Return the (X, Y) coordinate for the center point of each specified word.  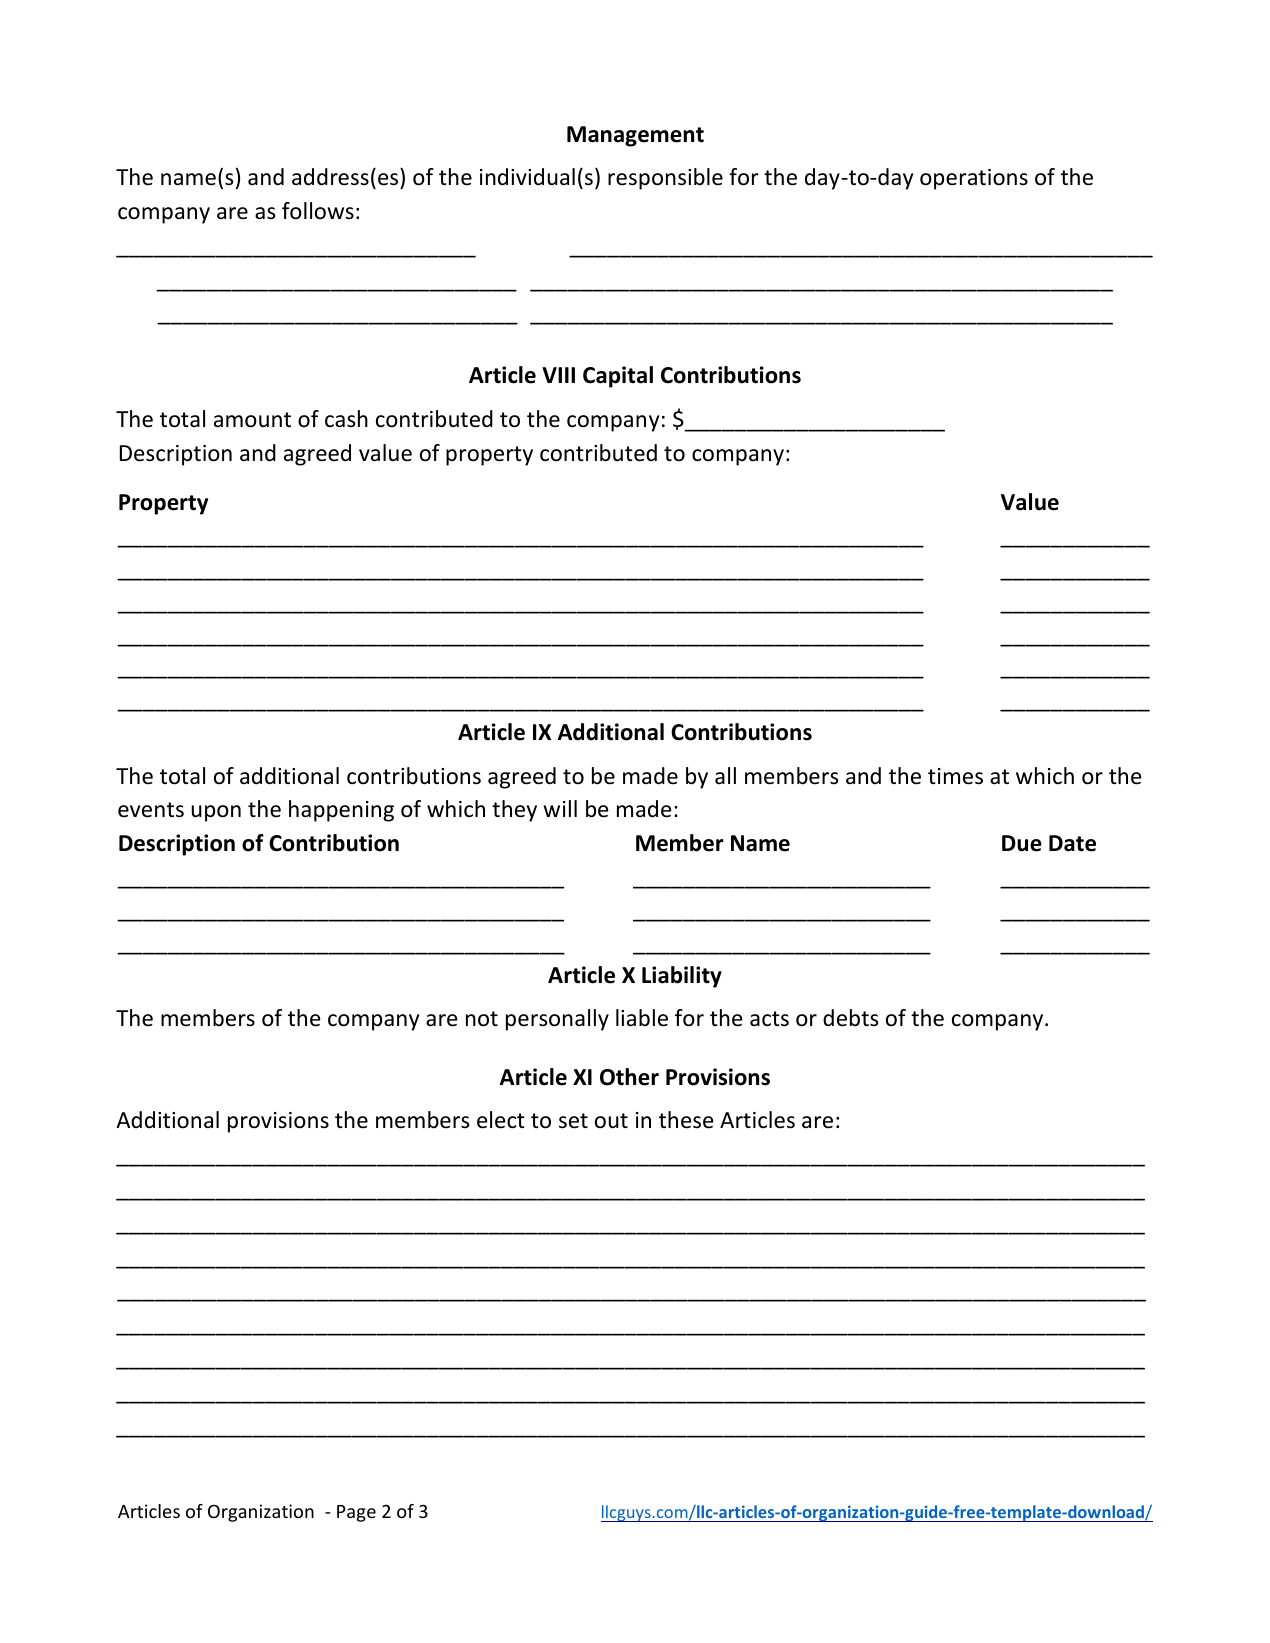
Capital (618, 377)
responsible (665, 179)
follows (318, 211)
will (560, 808)
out (611, 1121)
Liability (682, 977)
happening (341, 811)
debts (850, 1018)
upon (216, 813)
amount (252, 420)
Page (356, 1513)
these (686, 1120)
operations (974, 179)
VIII (558, 375)
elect (501, 1120)
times (955, 776)
